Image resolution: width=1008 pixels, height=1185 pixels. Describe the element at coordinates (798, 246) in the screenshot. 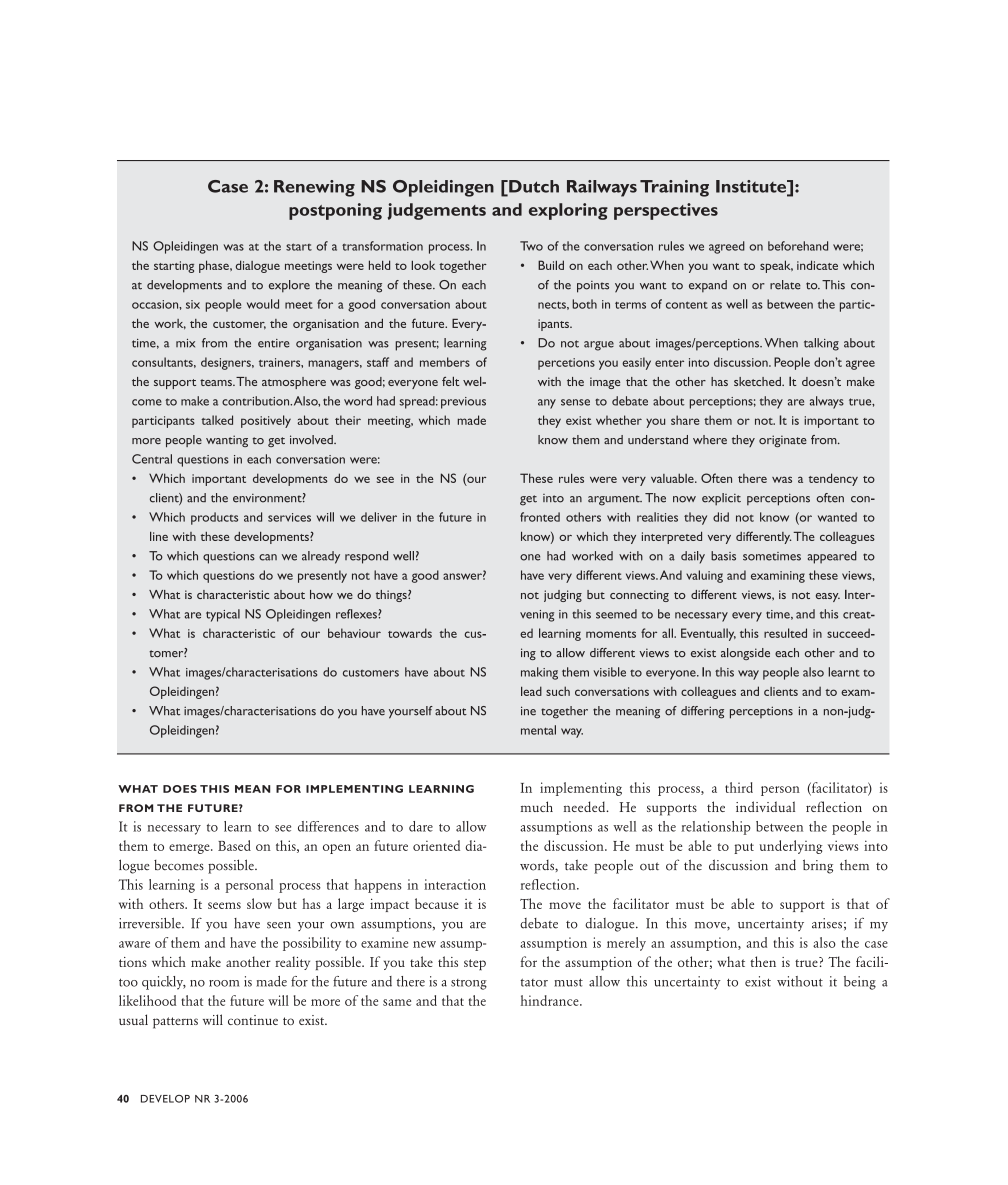

I see `beforehand` at that location.
